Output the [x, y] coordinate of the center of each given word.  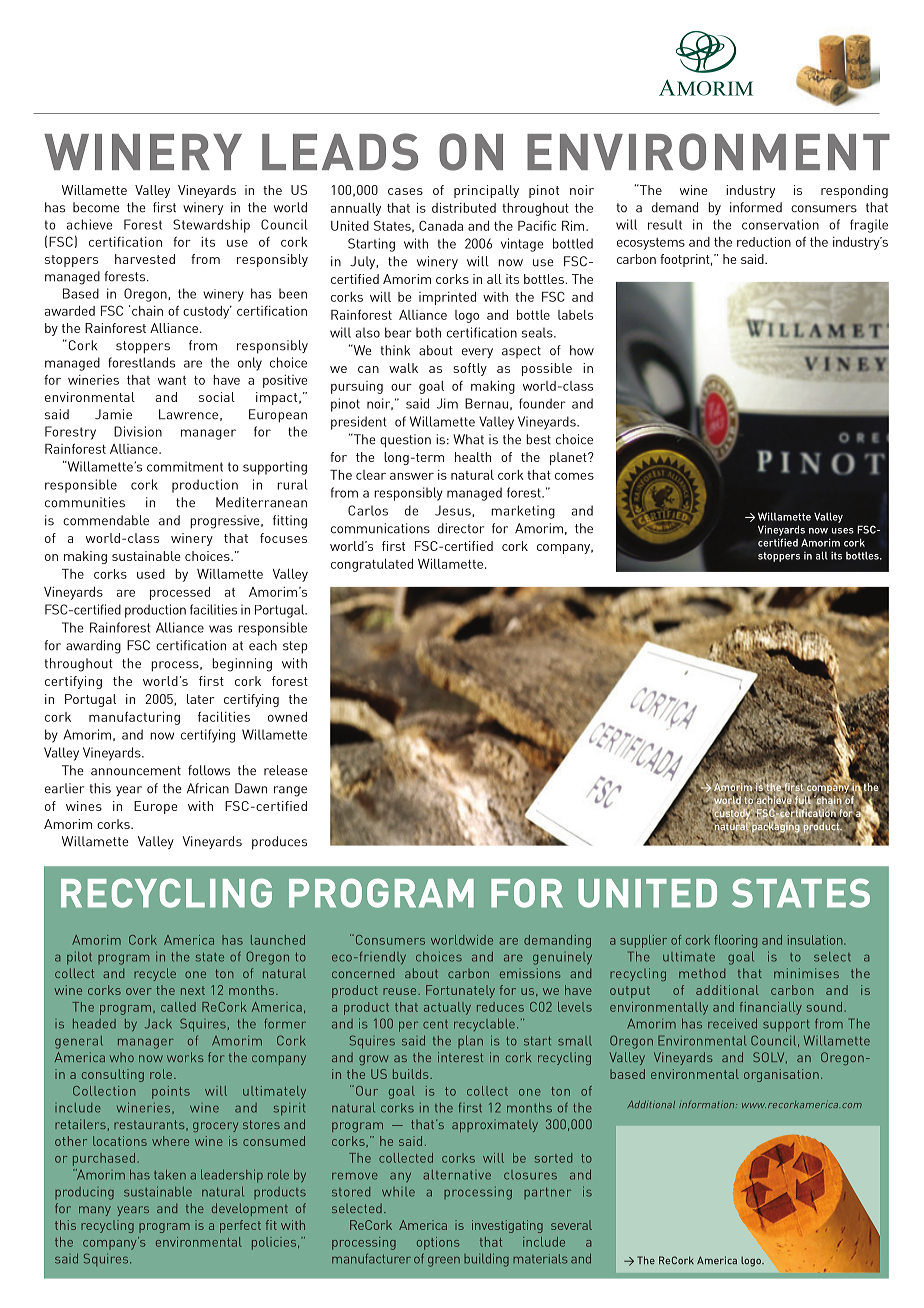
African [208, 788]
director [461, 528]
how [582, 350]
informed [756, 207]
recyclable [484, 1024]
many [95, 1211]
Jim [447, 403]
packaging [776, 826]
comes [574, 476]
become [96, 207]
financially [771, 1008]
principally [486, 191]
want [172, 380]
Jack [158, 1024]
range [290, 791]
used [151, 574]
